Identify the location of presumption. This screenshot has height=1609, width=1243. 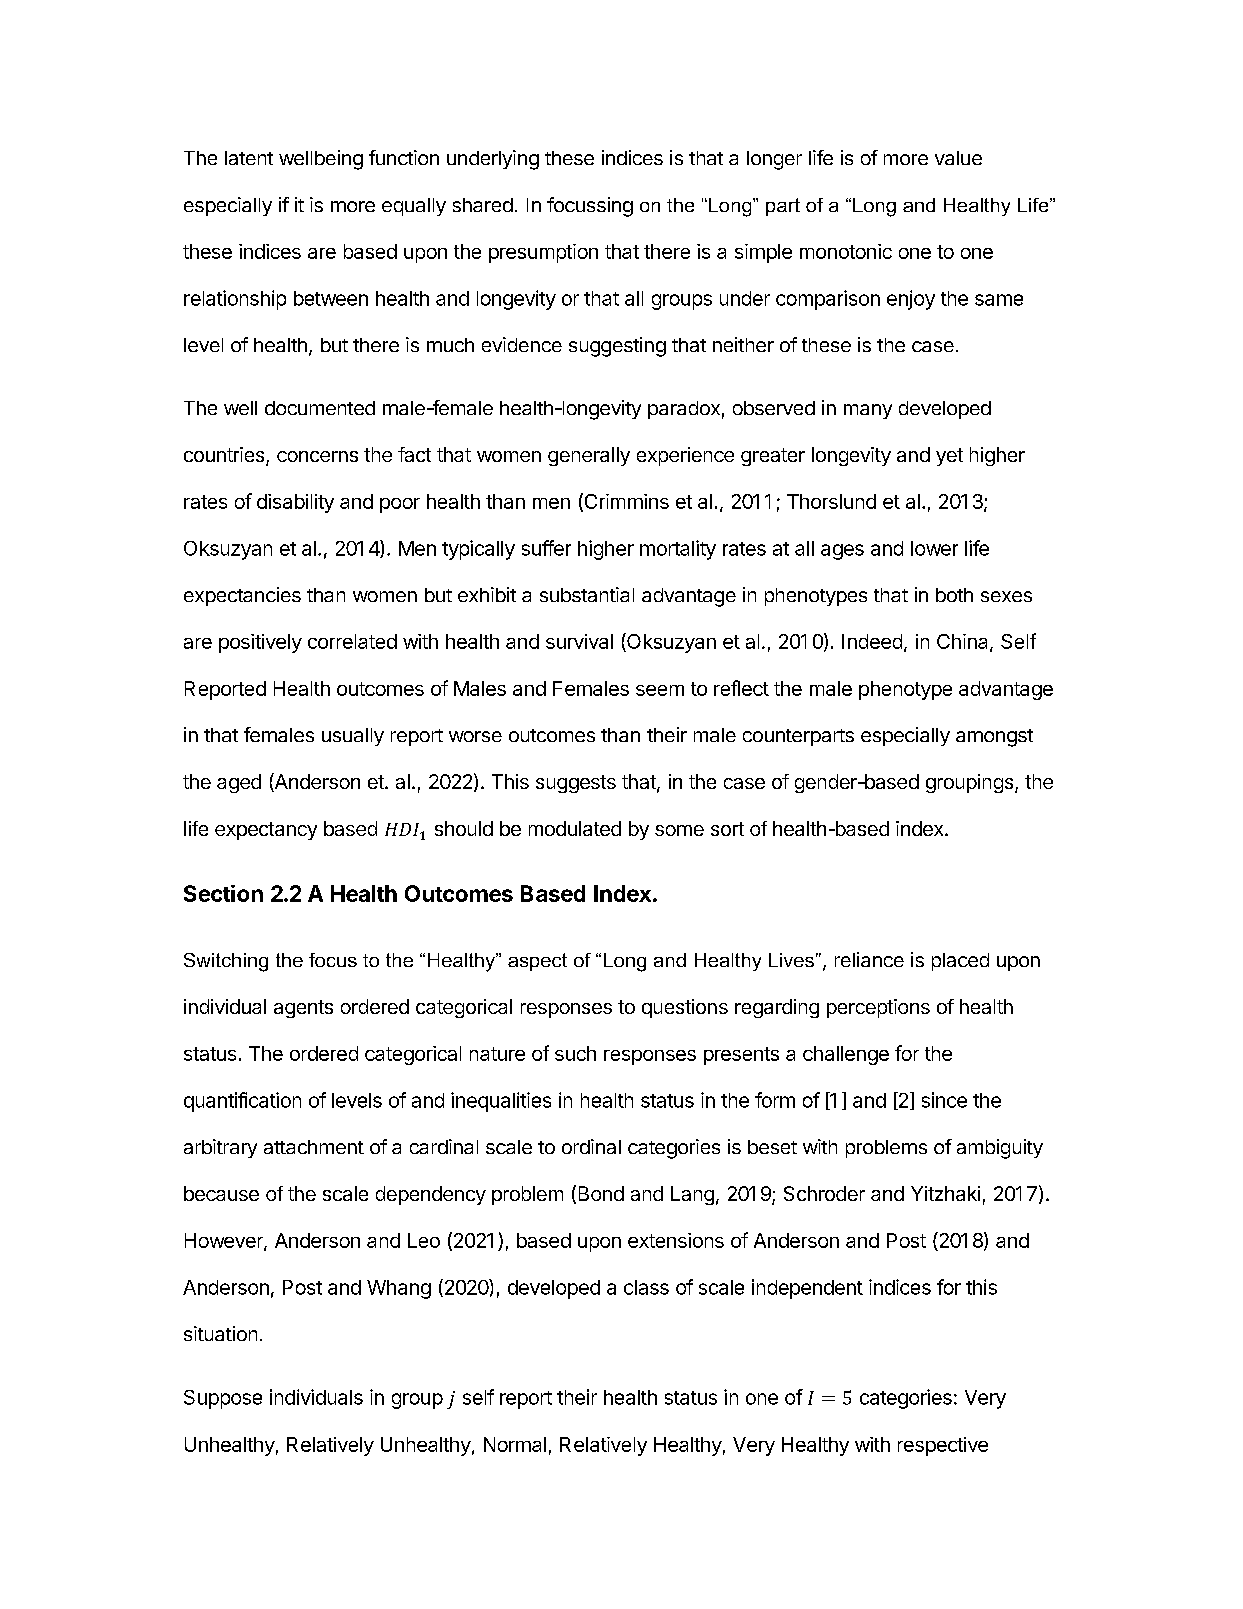
(543, 253).
